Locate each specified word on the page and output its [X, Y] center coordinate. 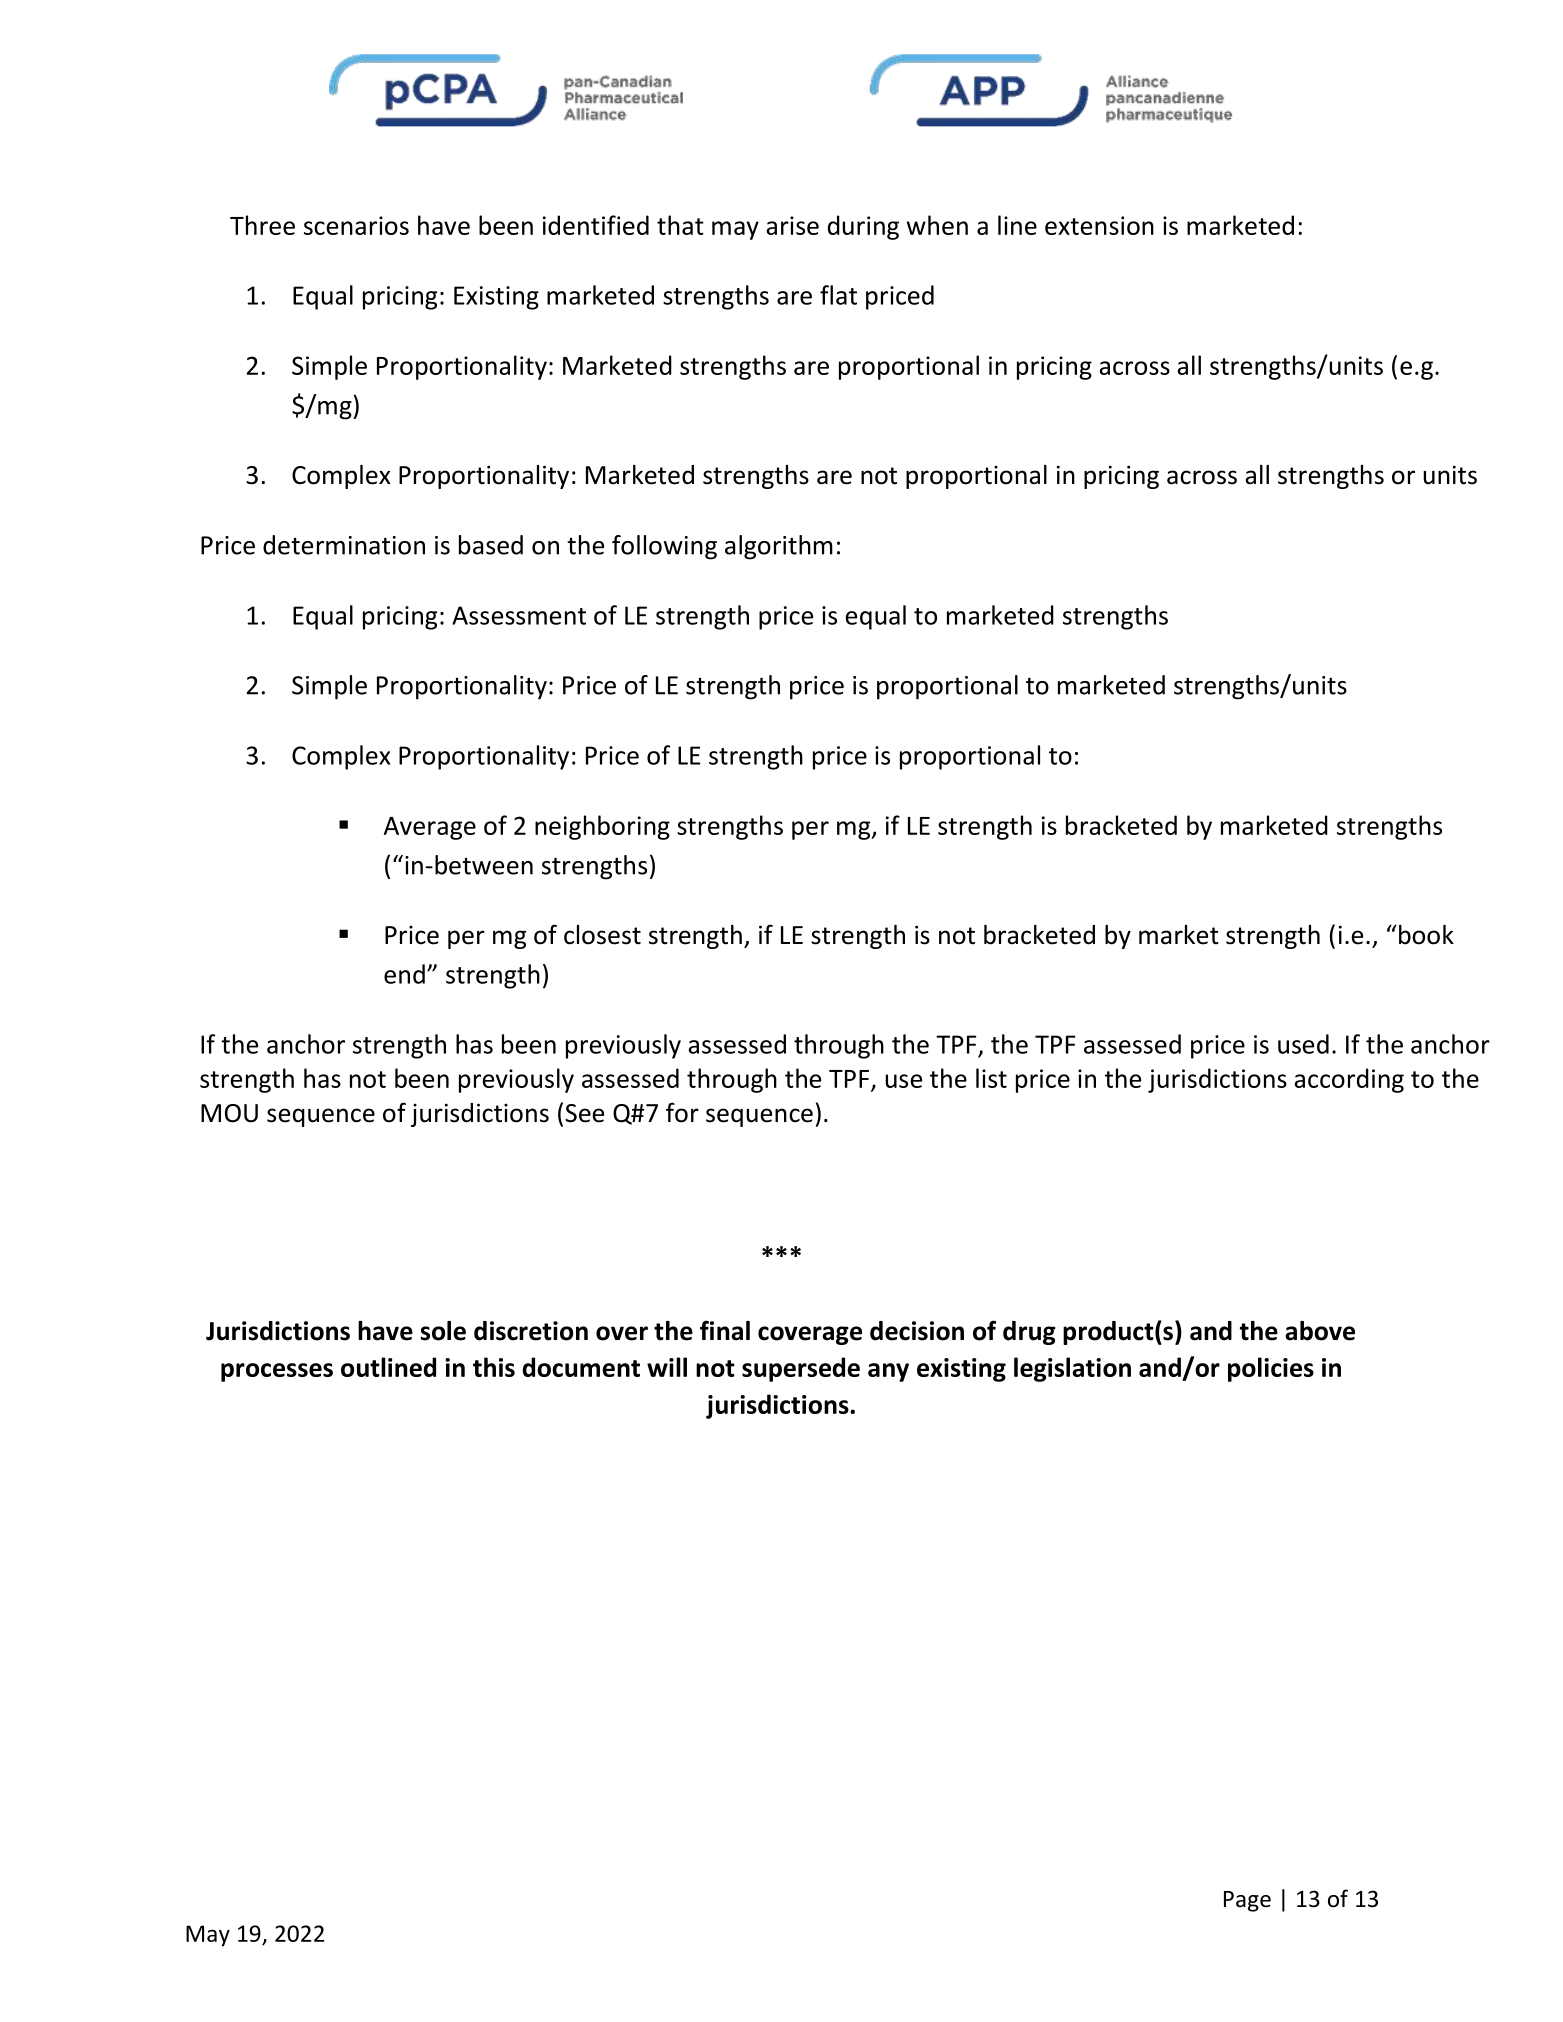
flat [838, 295]
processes [277, 1372]
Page [1247, 1901]
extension [1099, 225]
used [1303, 1044]
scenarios [356, 225]
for [682, 1112]
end [404, 974]
